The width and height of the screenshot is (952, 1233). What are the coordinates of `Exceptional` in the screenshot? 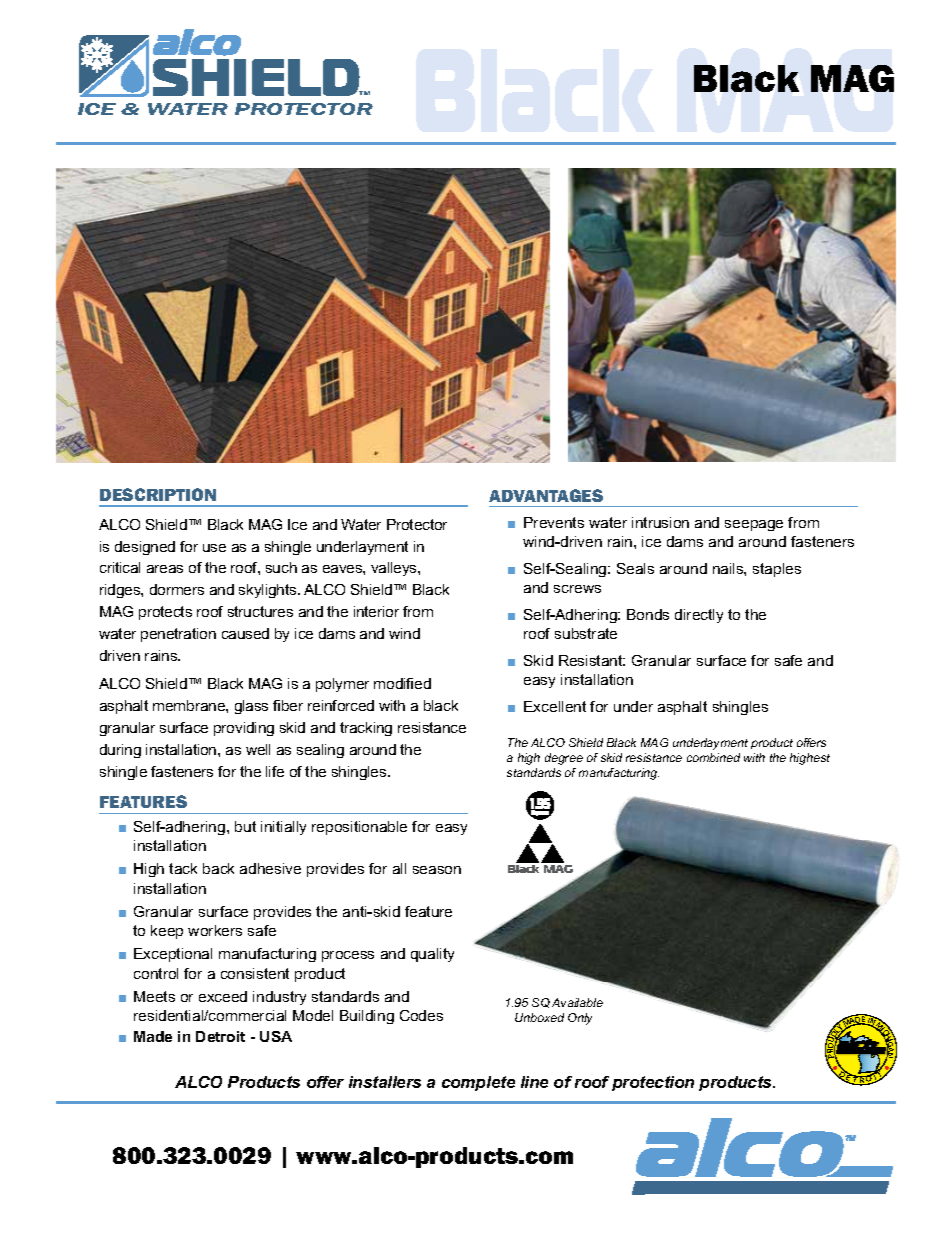 It's located at (173, 955).
